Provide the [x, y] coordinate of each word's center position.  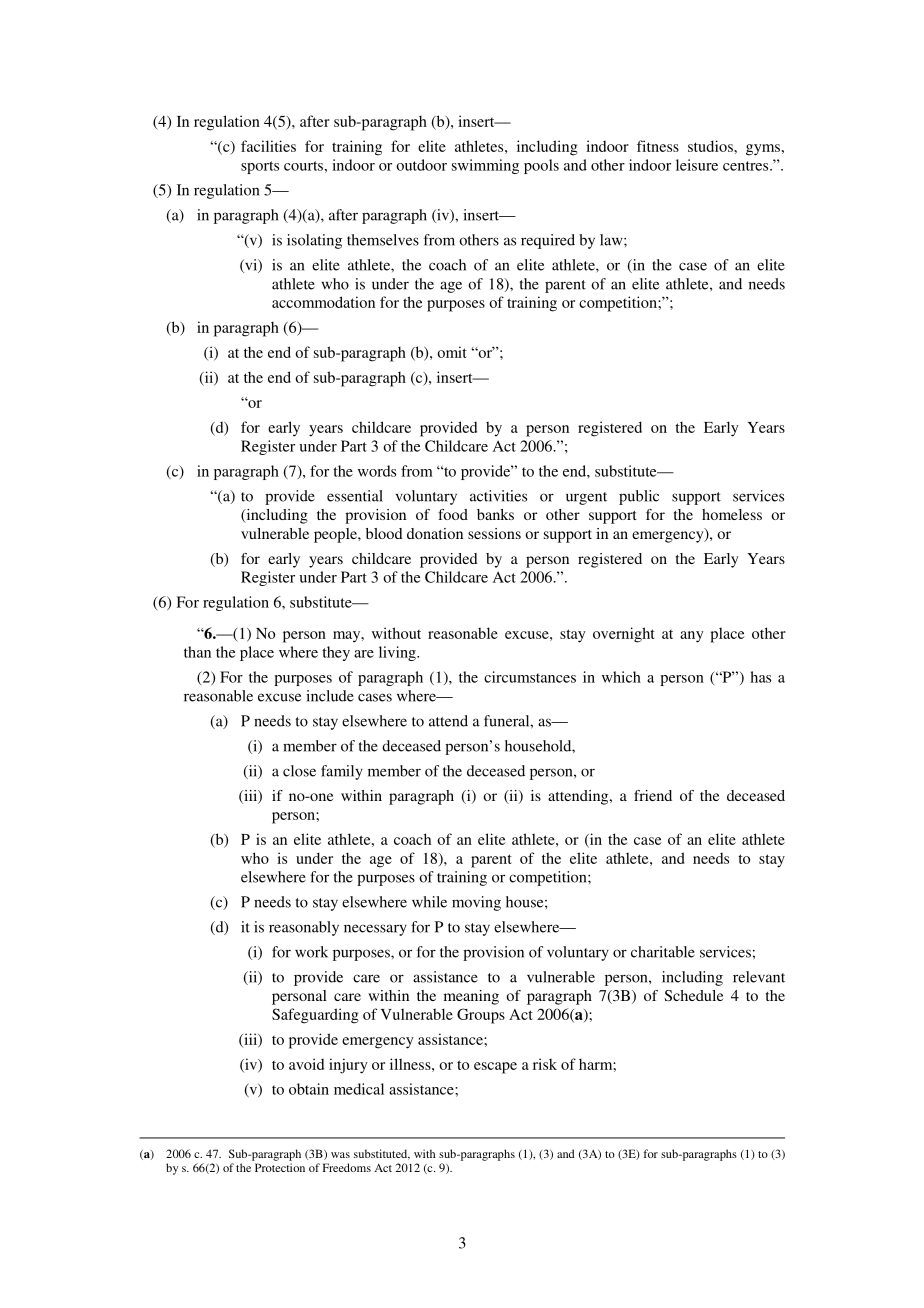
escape [495, 1068]
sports [260, 167]
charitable [663, 952]
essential [355, 496]
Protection [280, 1167]
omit [452, 352]
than [197, 652]
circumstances [530, 677]
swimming [485, 166]
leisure [697, 165]
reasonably [304, 928]
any [692, 637]
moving [476, 903]
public [639, 497]
